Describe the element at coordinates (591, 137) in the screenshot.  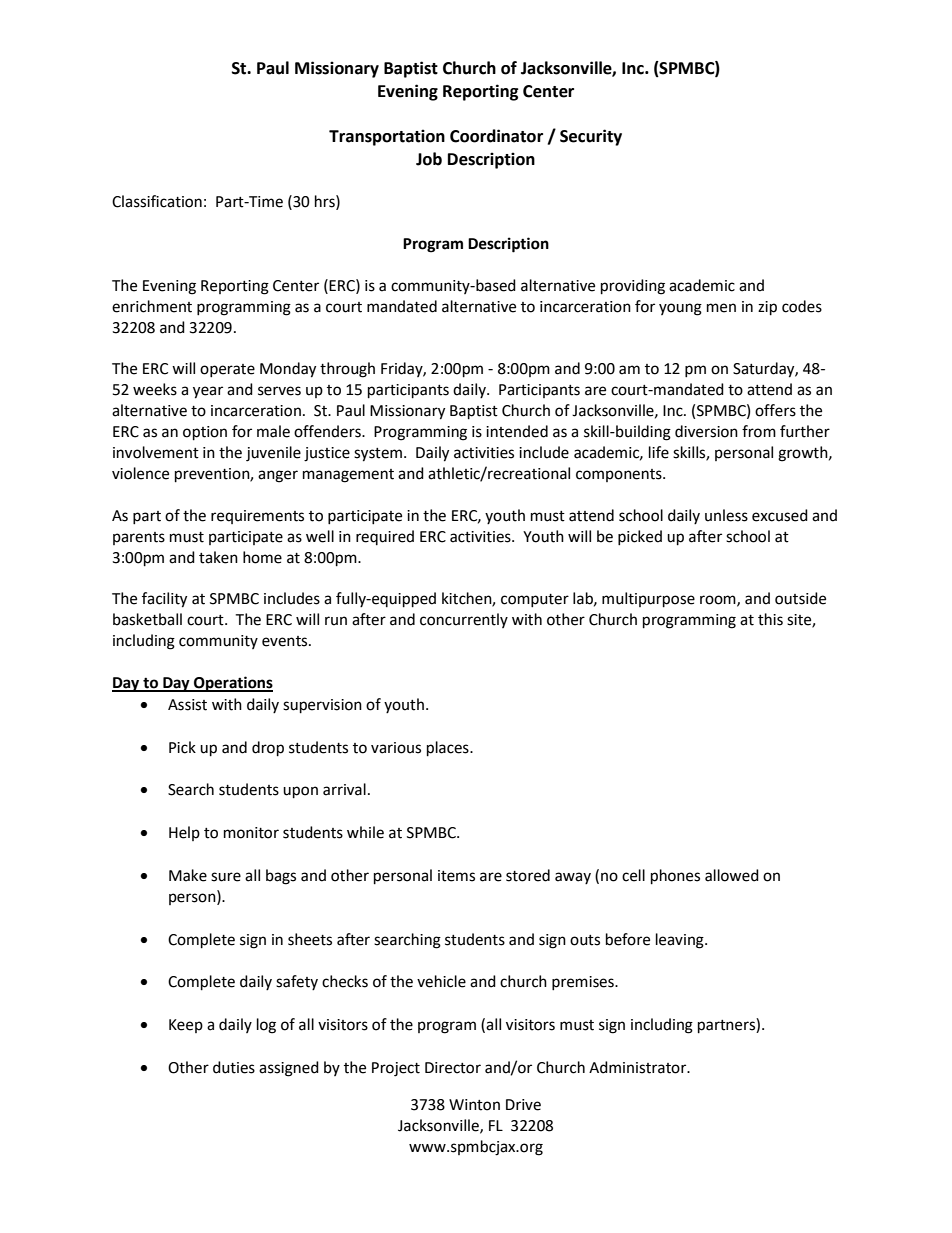
I see `Security` at that location.
